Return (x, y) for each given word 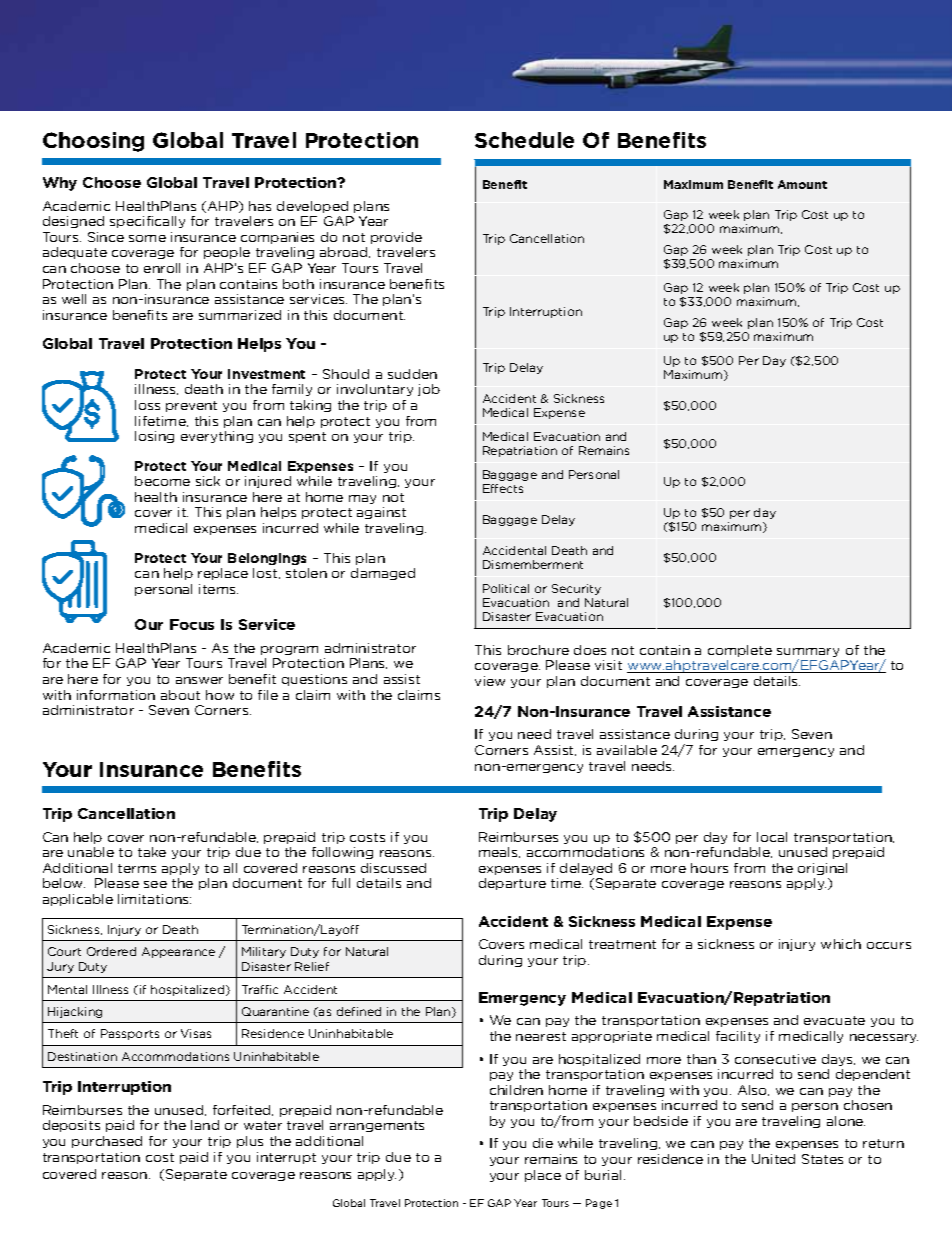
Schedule (524, 140)
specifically (147, 222)
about (180, 695)
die (543, 1143)
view (490, 681)
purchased (107, 1142)
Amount (802, 184)
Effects (503, 488)
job (429, 390)
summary (808, 654)
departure (512, 884)
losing (154, 437)
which (841, 944)
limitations (154, 899)
